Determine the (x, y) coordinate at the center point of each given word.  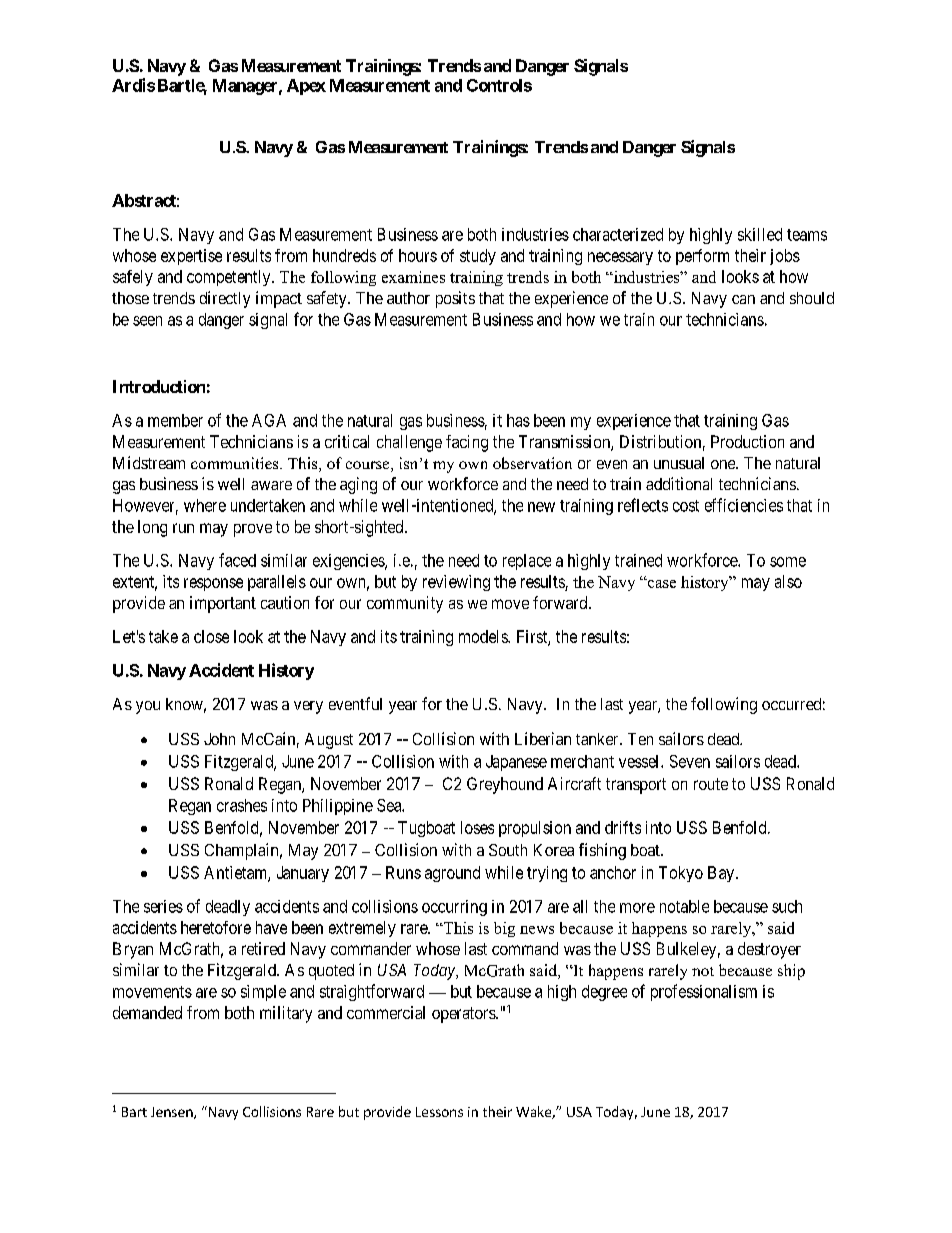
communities (236, 463)
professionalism (704, 992)
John (219, 739)
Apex (306, 87)
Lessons (439, 1112)
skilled (760, 234)
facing (467, 443)
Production (747, 441)
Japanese (516, 763)
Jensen (173, 1113)
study (478, 257)
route (711, 784)
